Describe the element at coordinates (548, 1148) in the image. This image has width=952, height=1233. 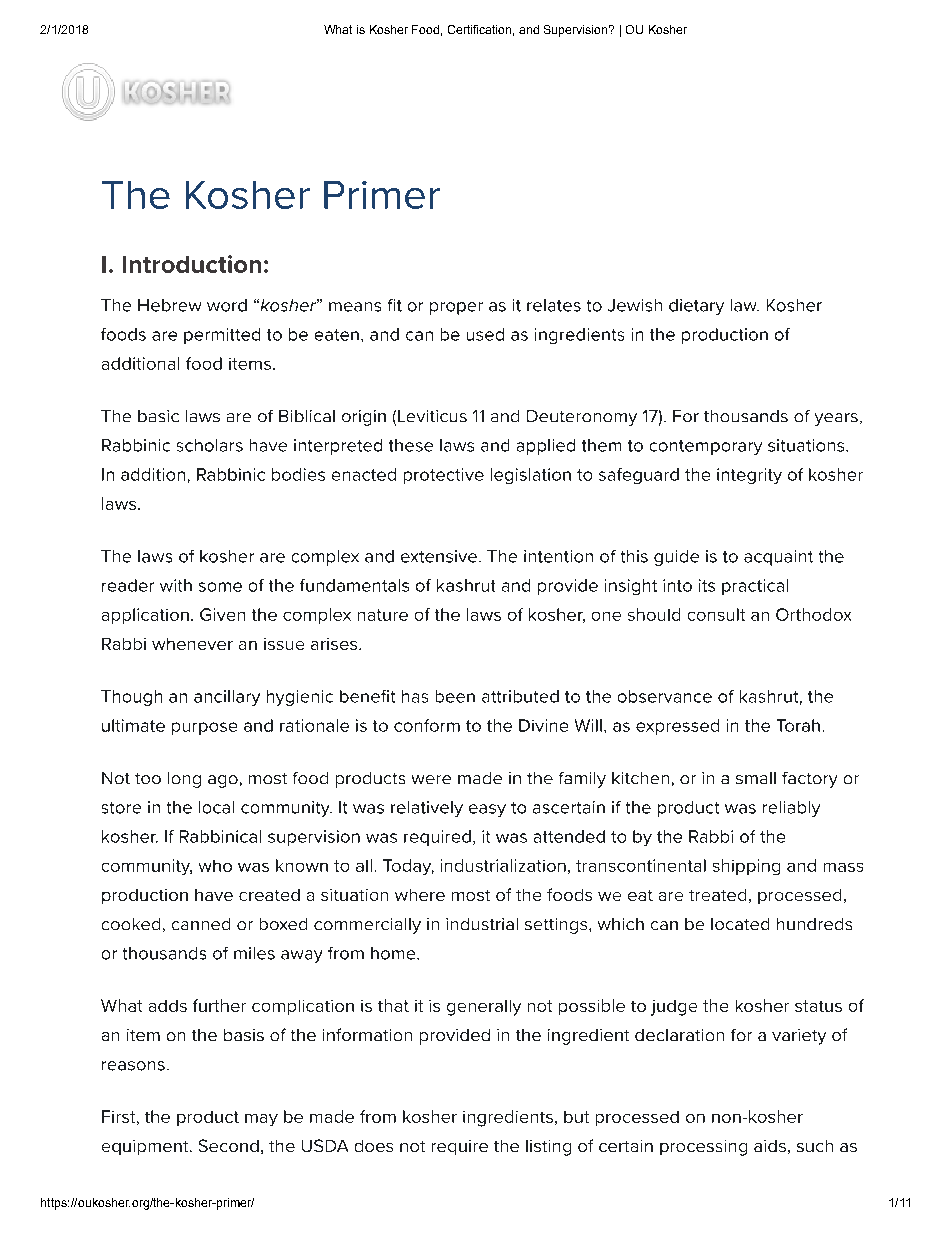
I see `listing` at that location.
